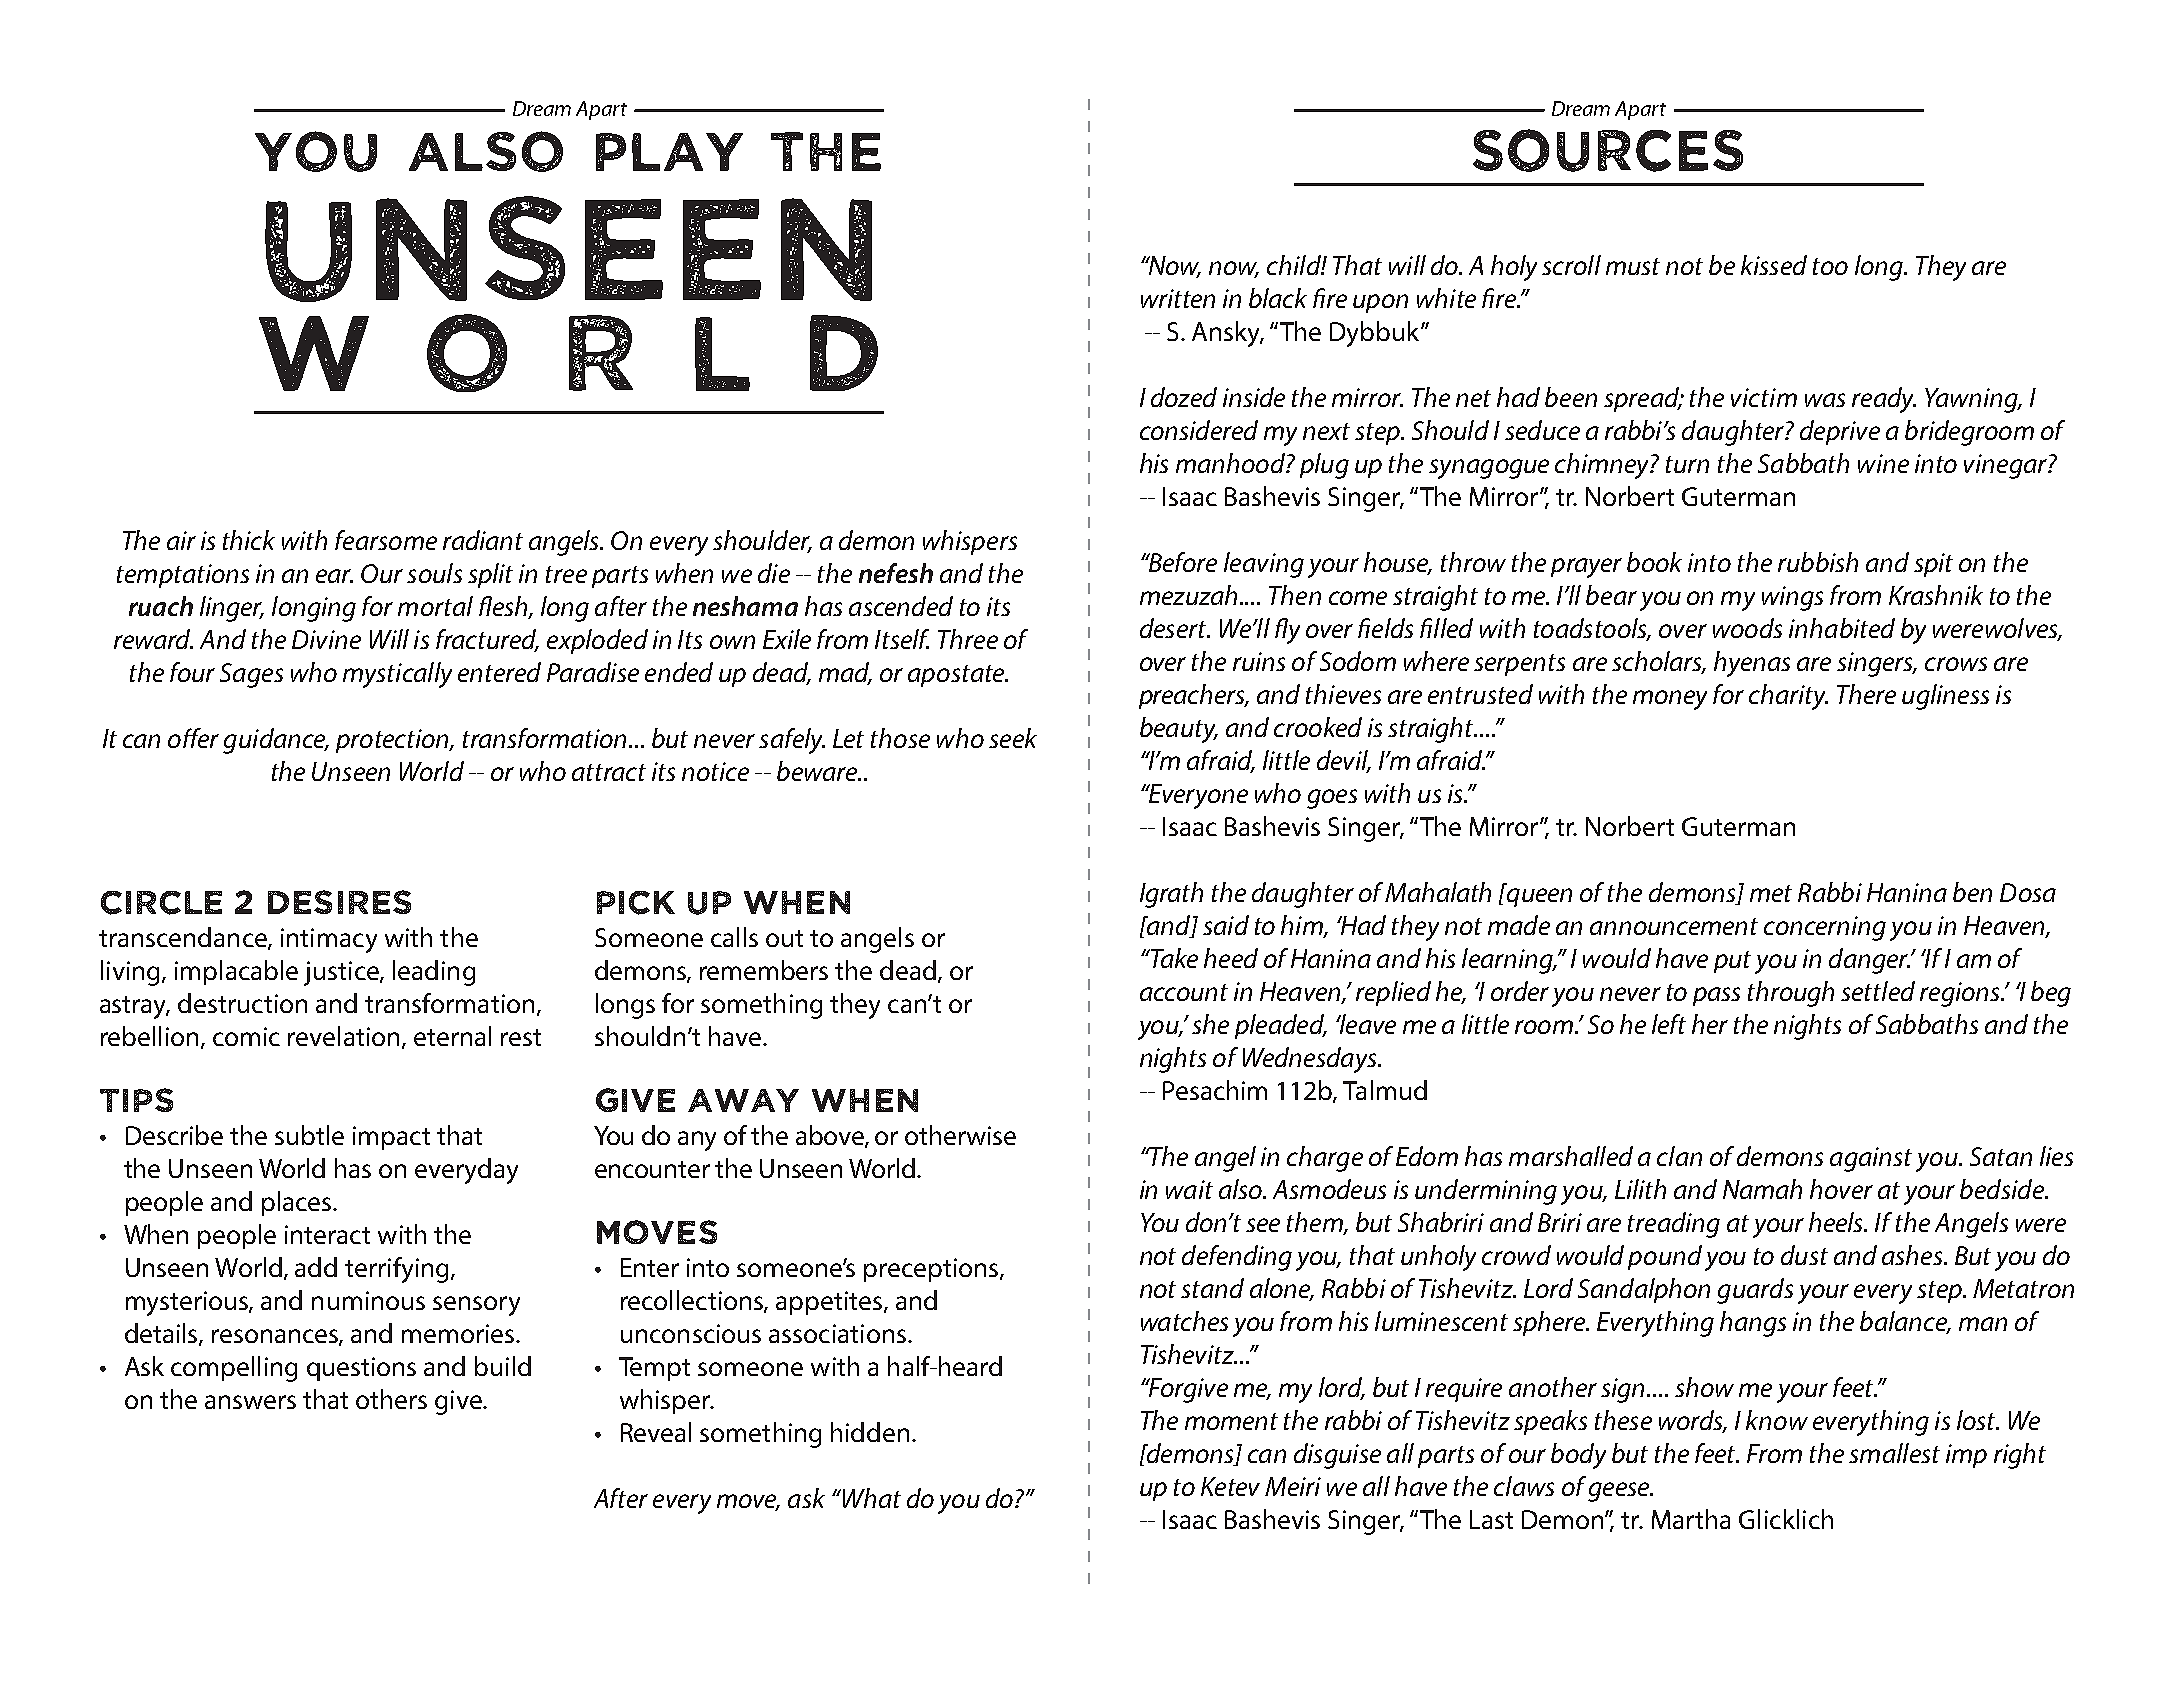 This screenshot has height=1683, width=2178. Describe the element at coordinates (339, 902) in the screenshot. I see `desires` at that location.
